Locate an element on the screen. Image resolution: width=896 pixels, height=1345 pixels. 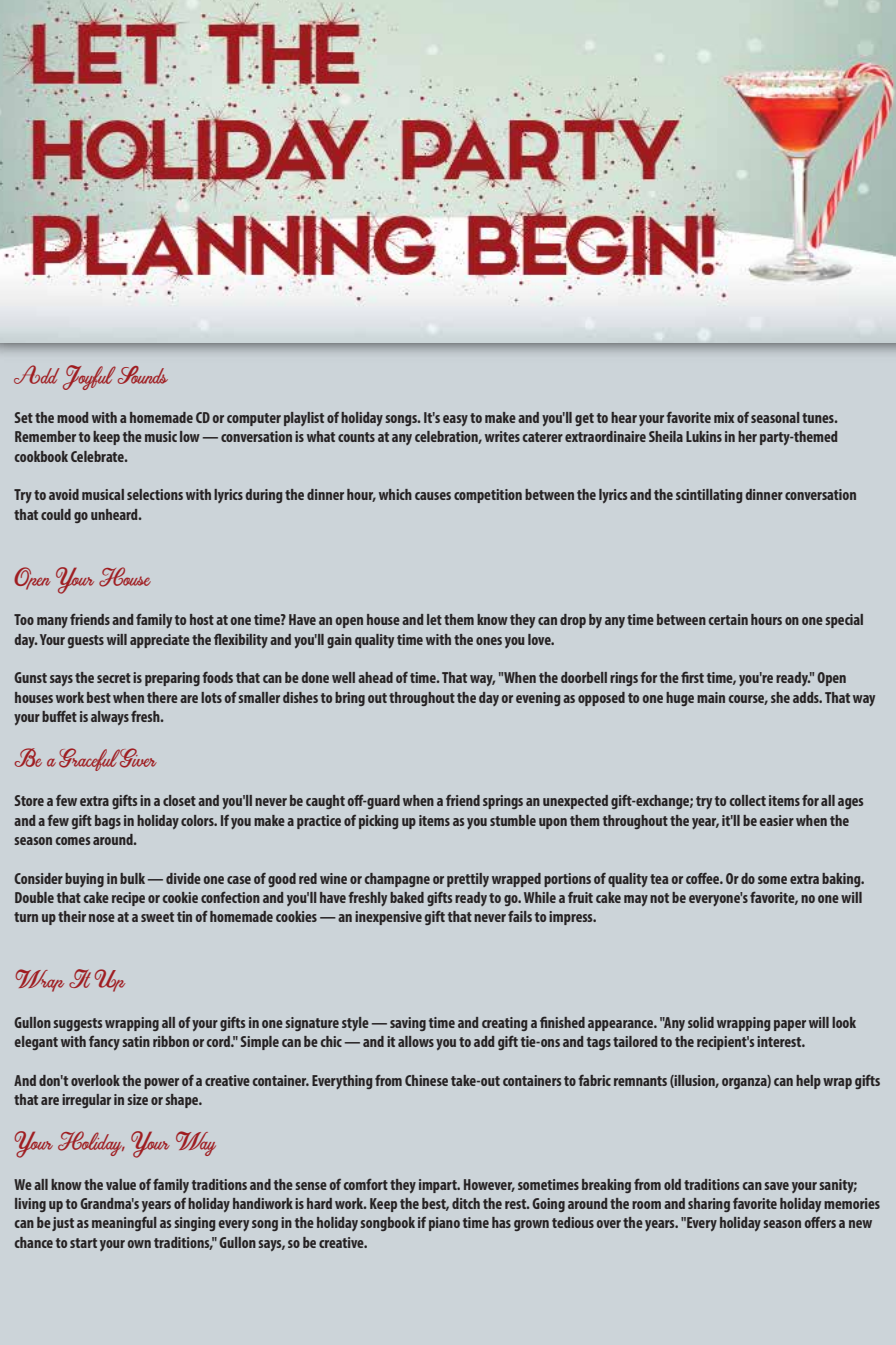
easy is located at coordinates (455, 420).
